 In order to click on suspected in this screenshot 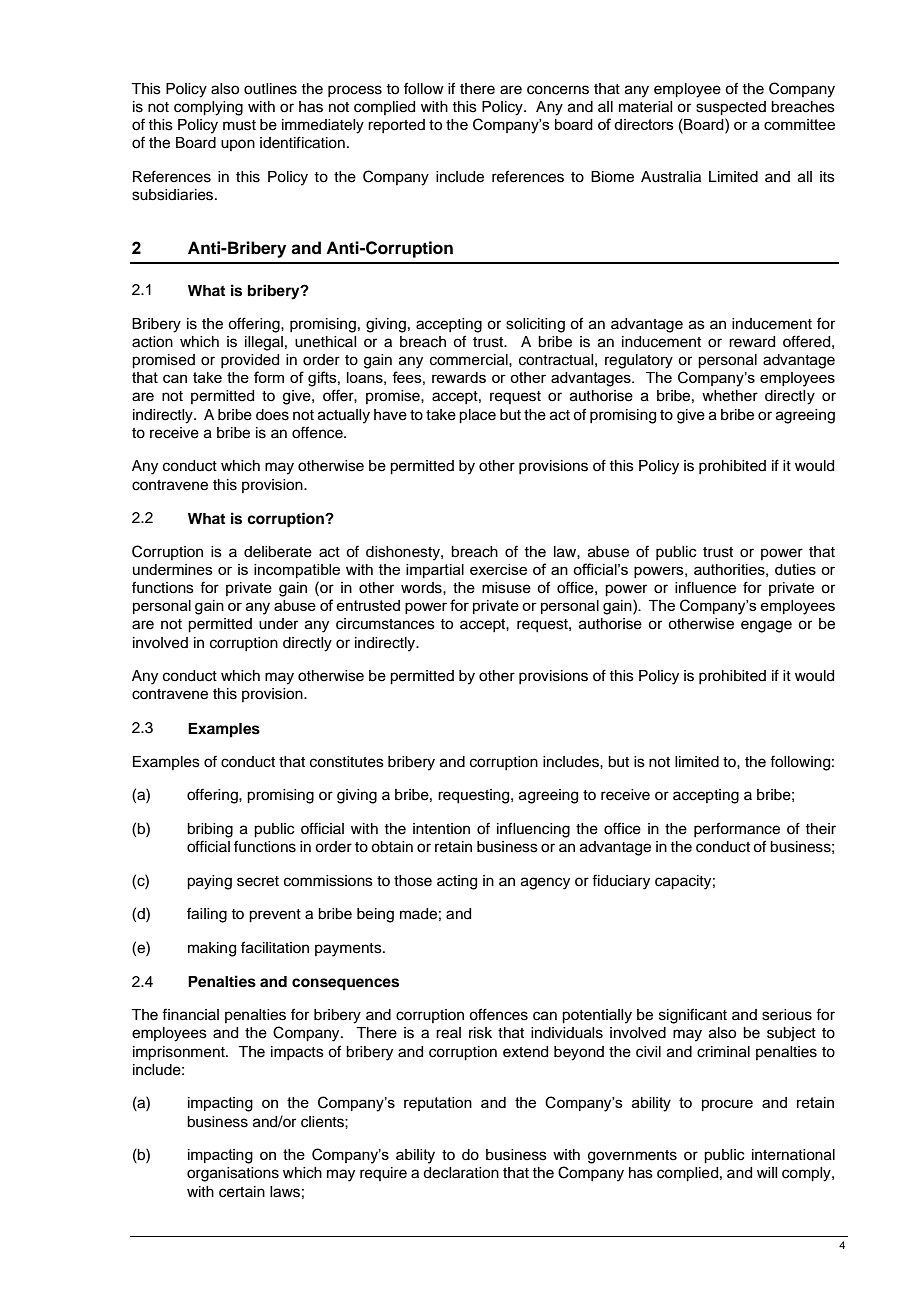, I will do `click(731, 108)`.
